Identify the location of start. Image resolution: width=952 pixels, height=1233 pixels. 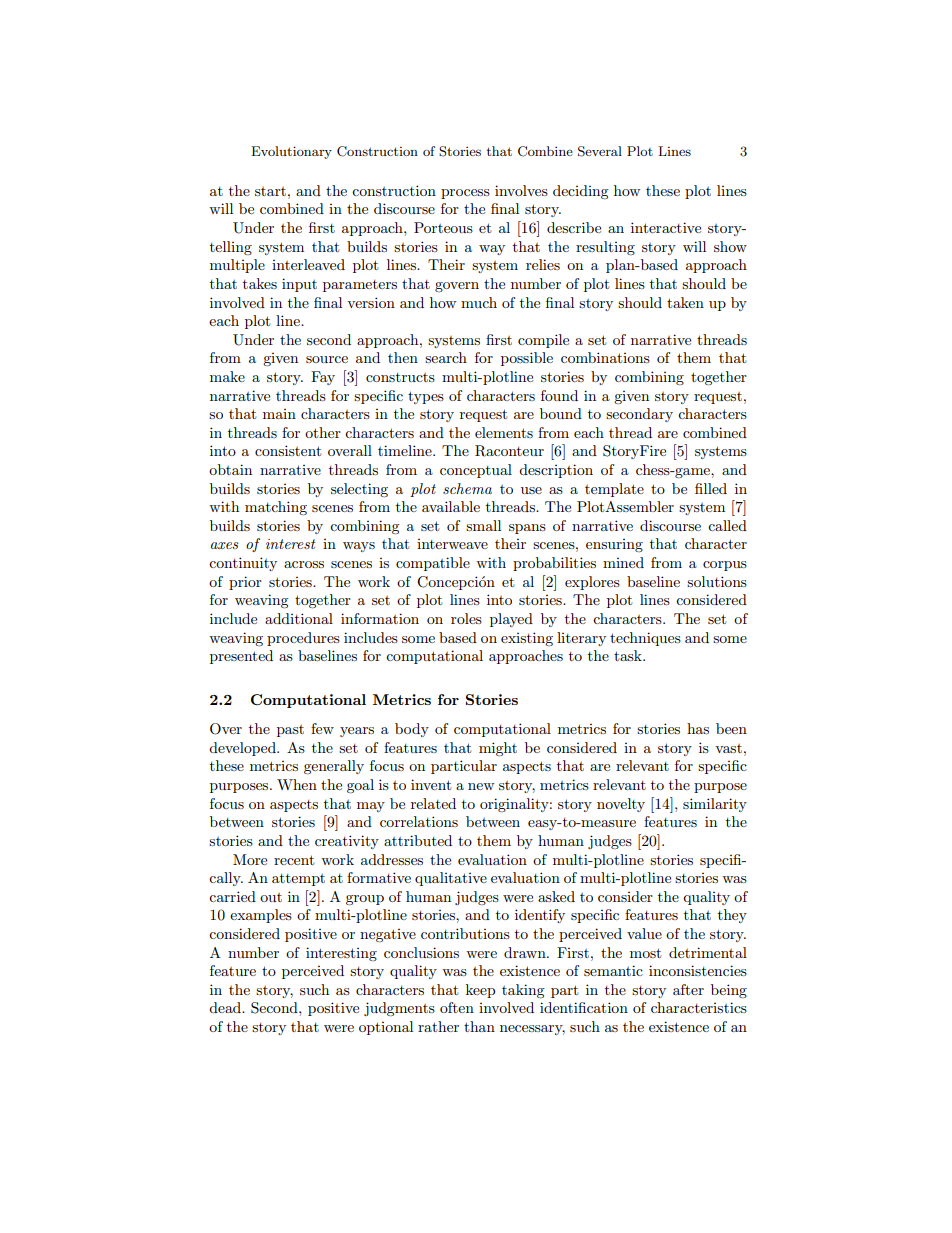
(270, 191).
